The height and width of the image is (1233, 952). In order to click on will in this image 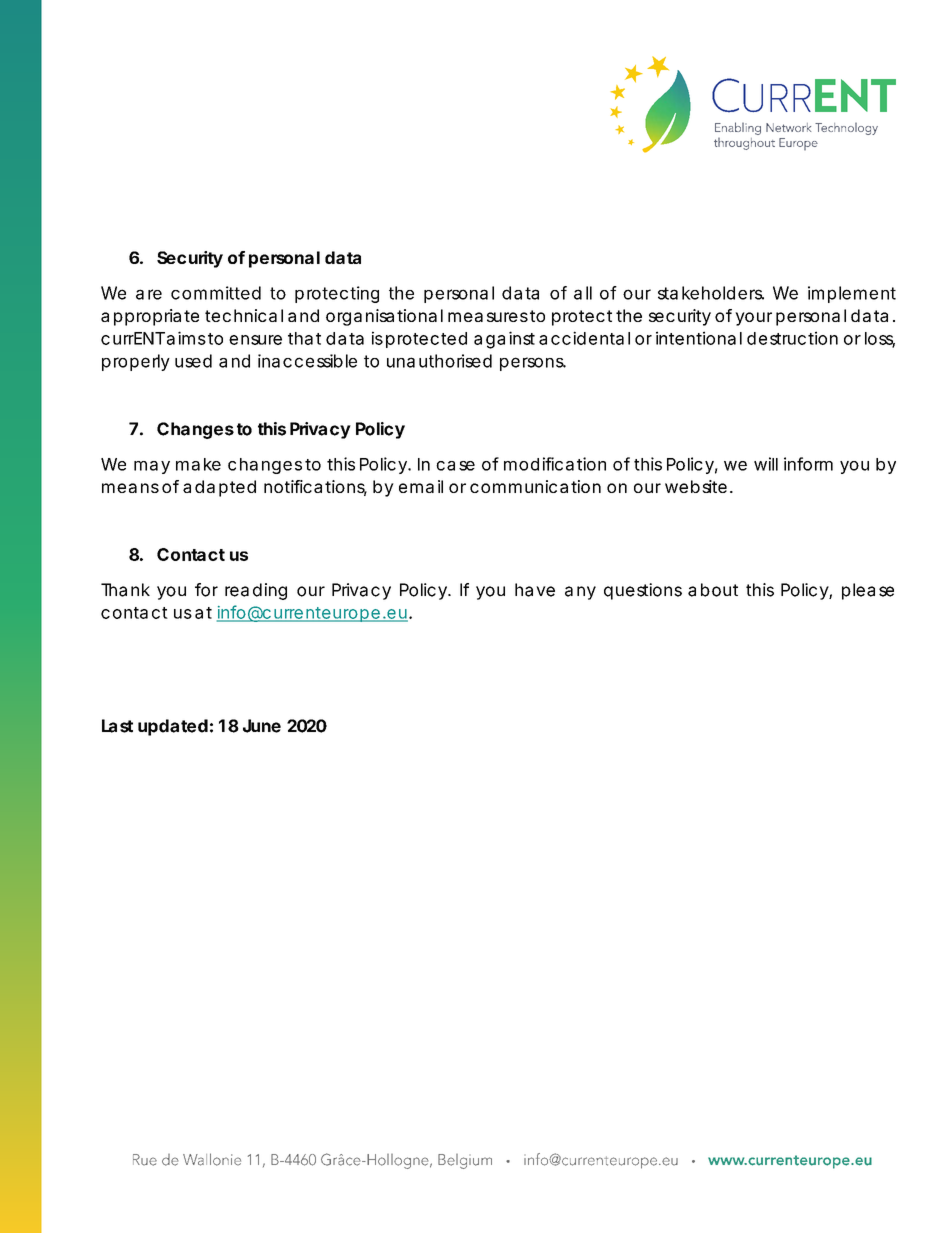, I will do `click(766, 464)`.
